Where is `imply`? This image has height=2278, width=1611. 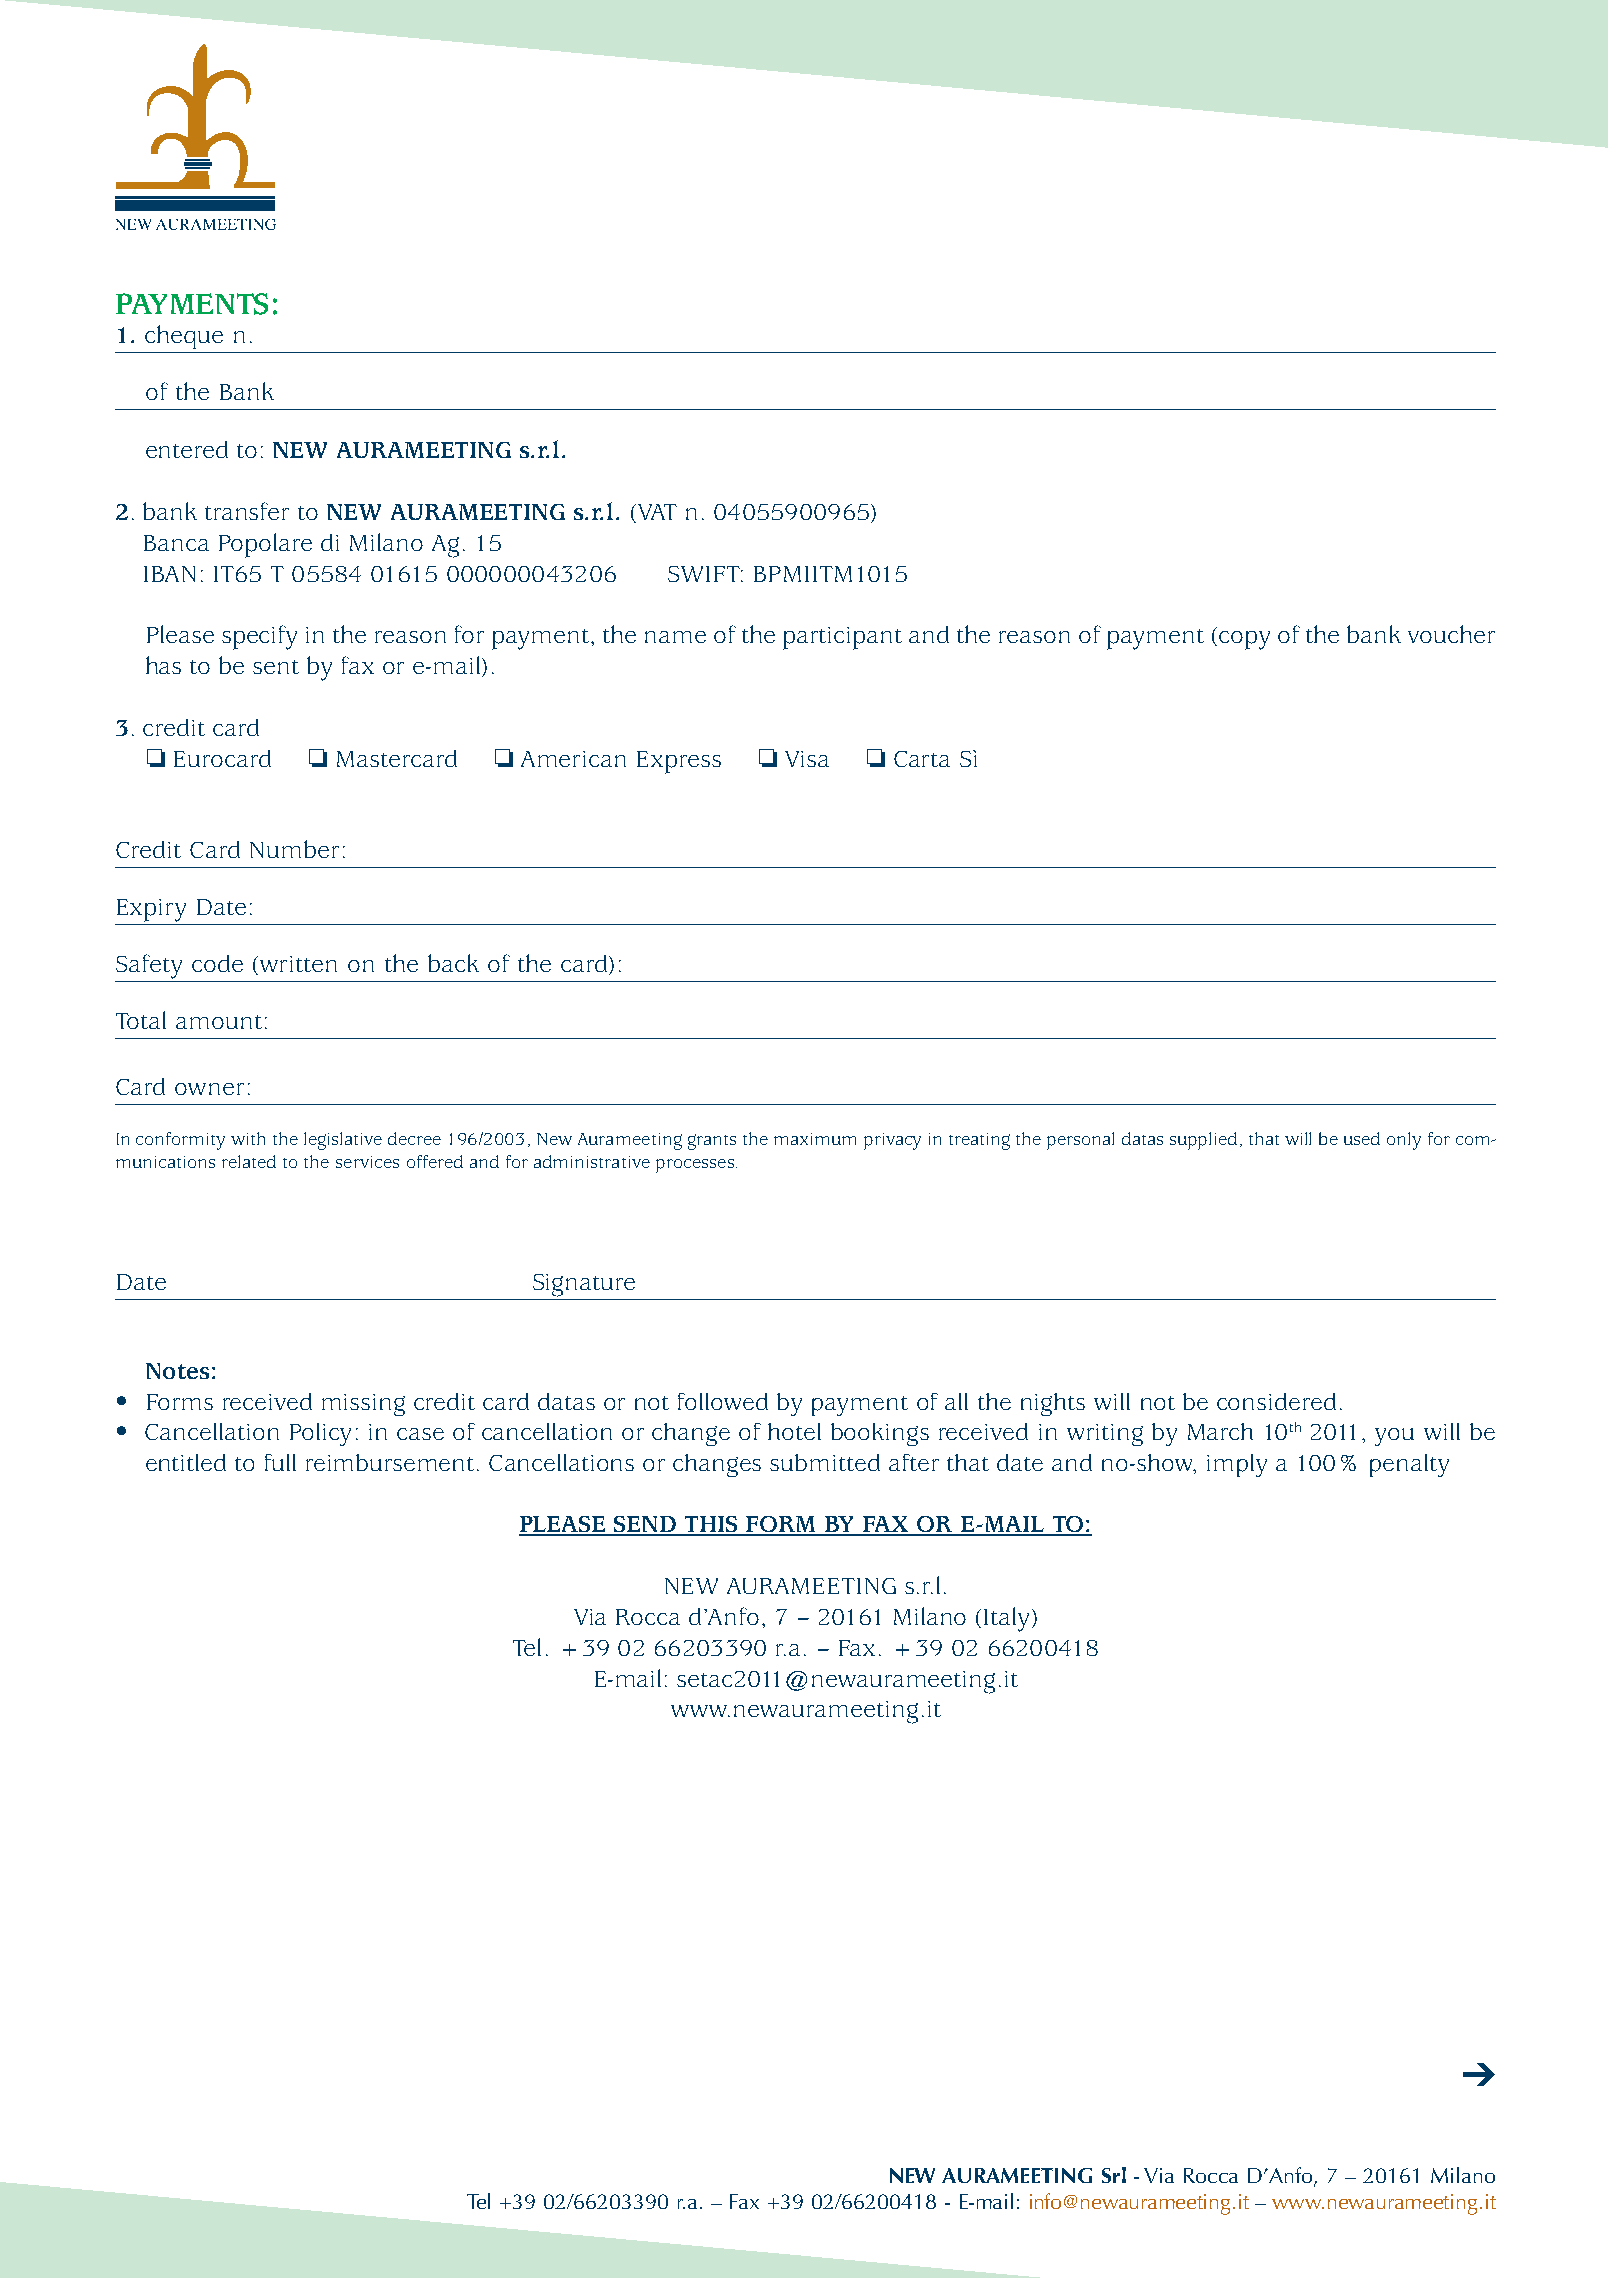 imply is located at coordinates (1237, 1465).
